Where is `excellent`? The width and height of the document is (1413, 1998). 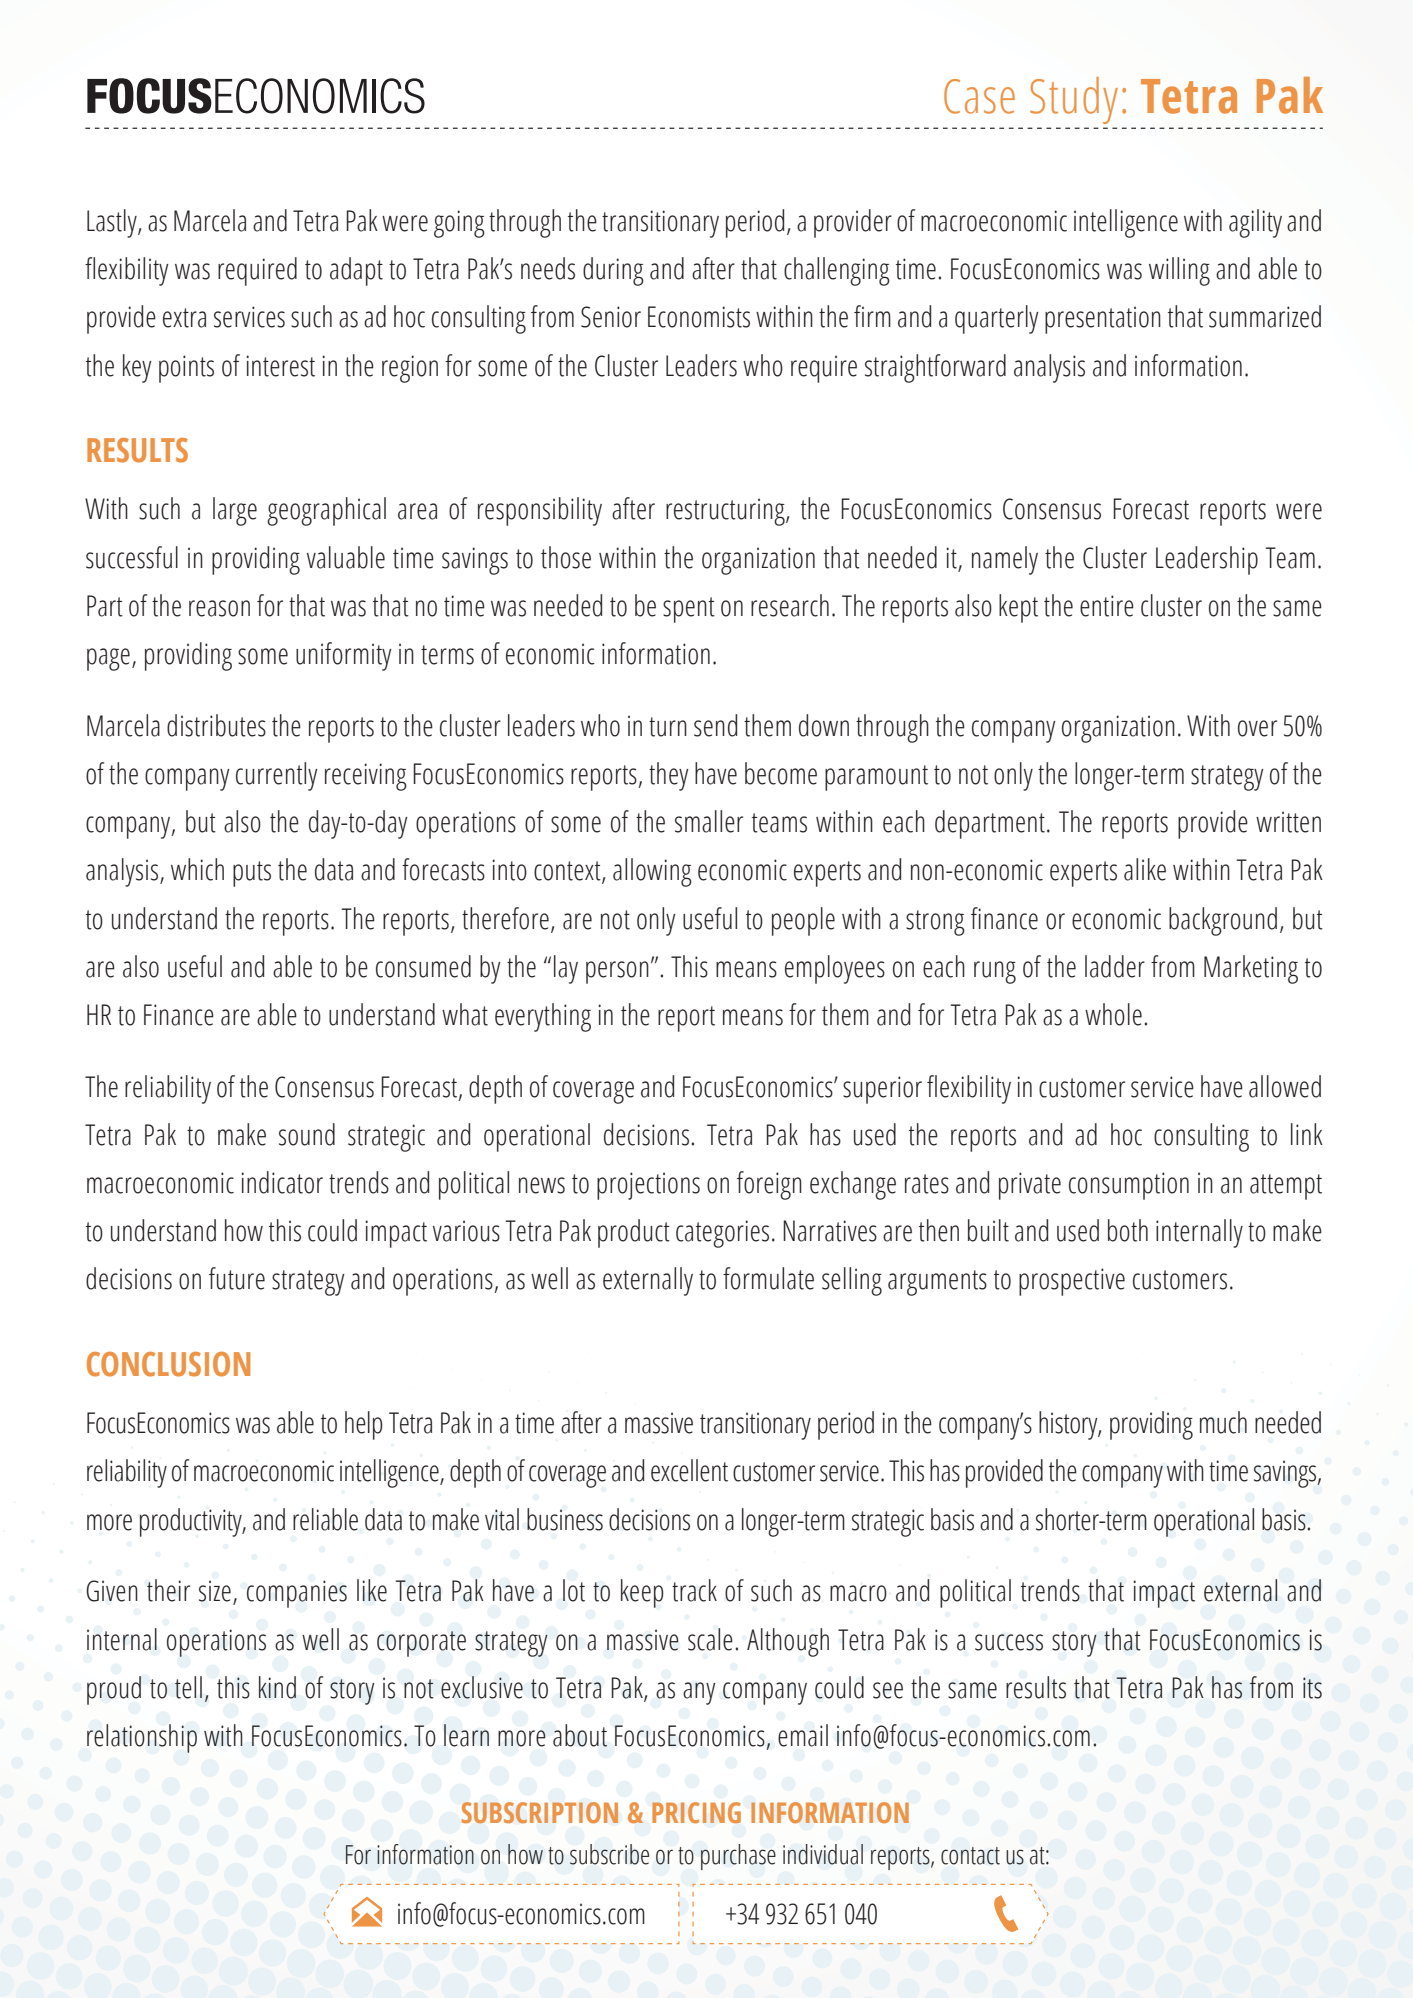
excellent is located at coordinates (689, 1470).
